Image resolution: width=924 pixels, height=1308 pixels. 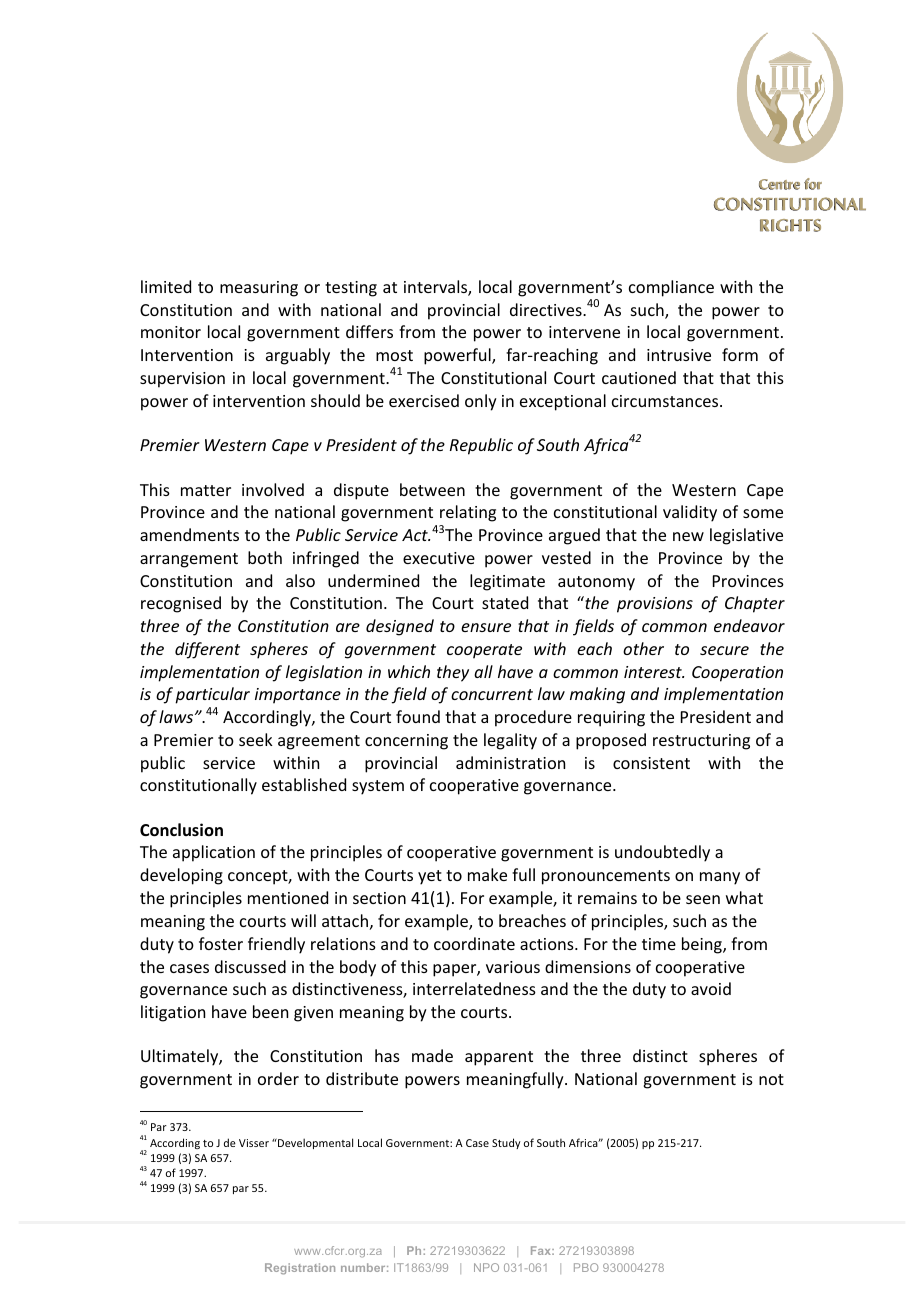 I want to click on has, so click(x=387, y=1055).
